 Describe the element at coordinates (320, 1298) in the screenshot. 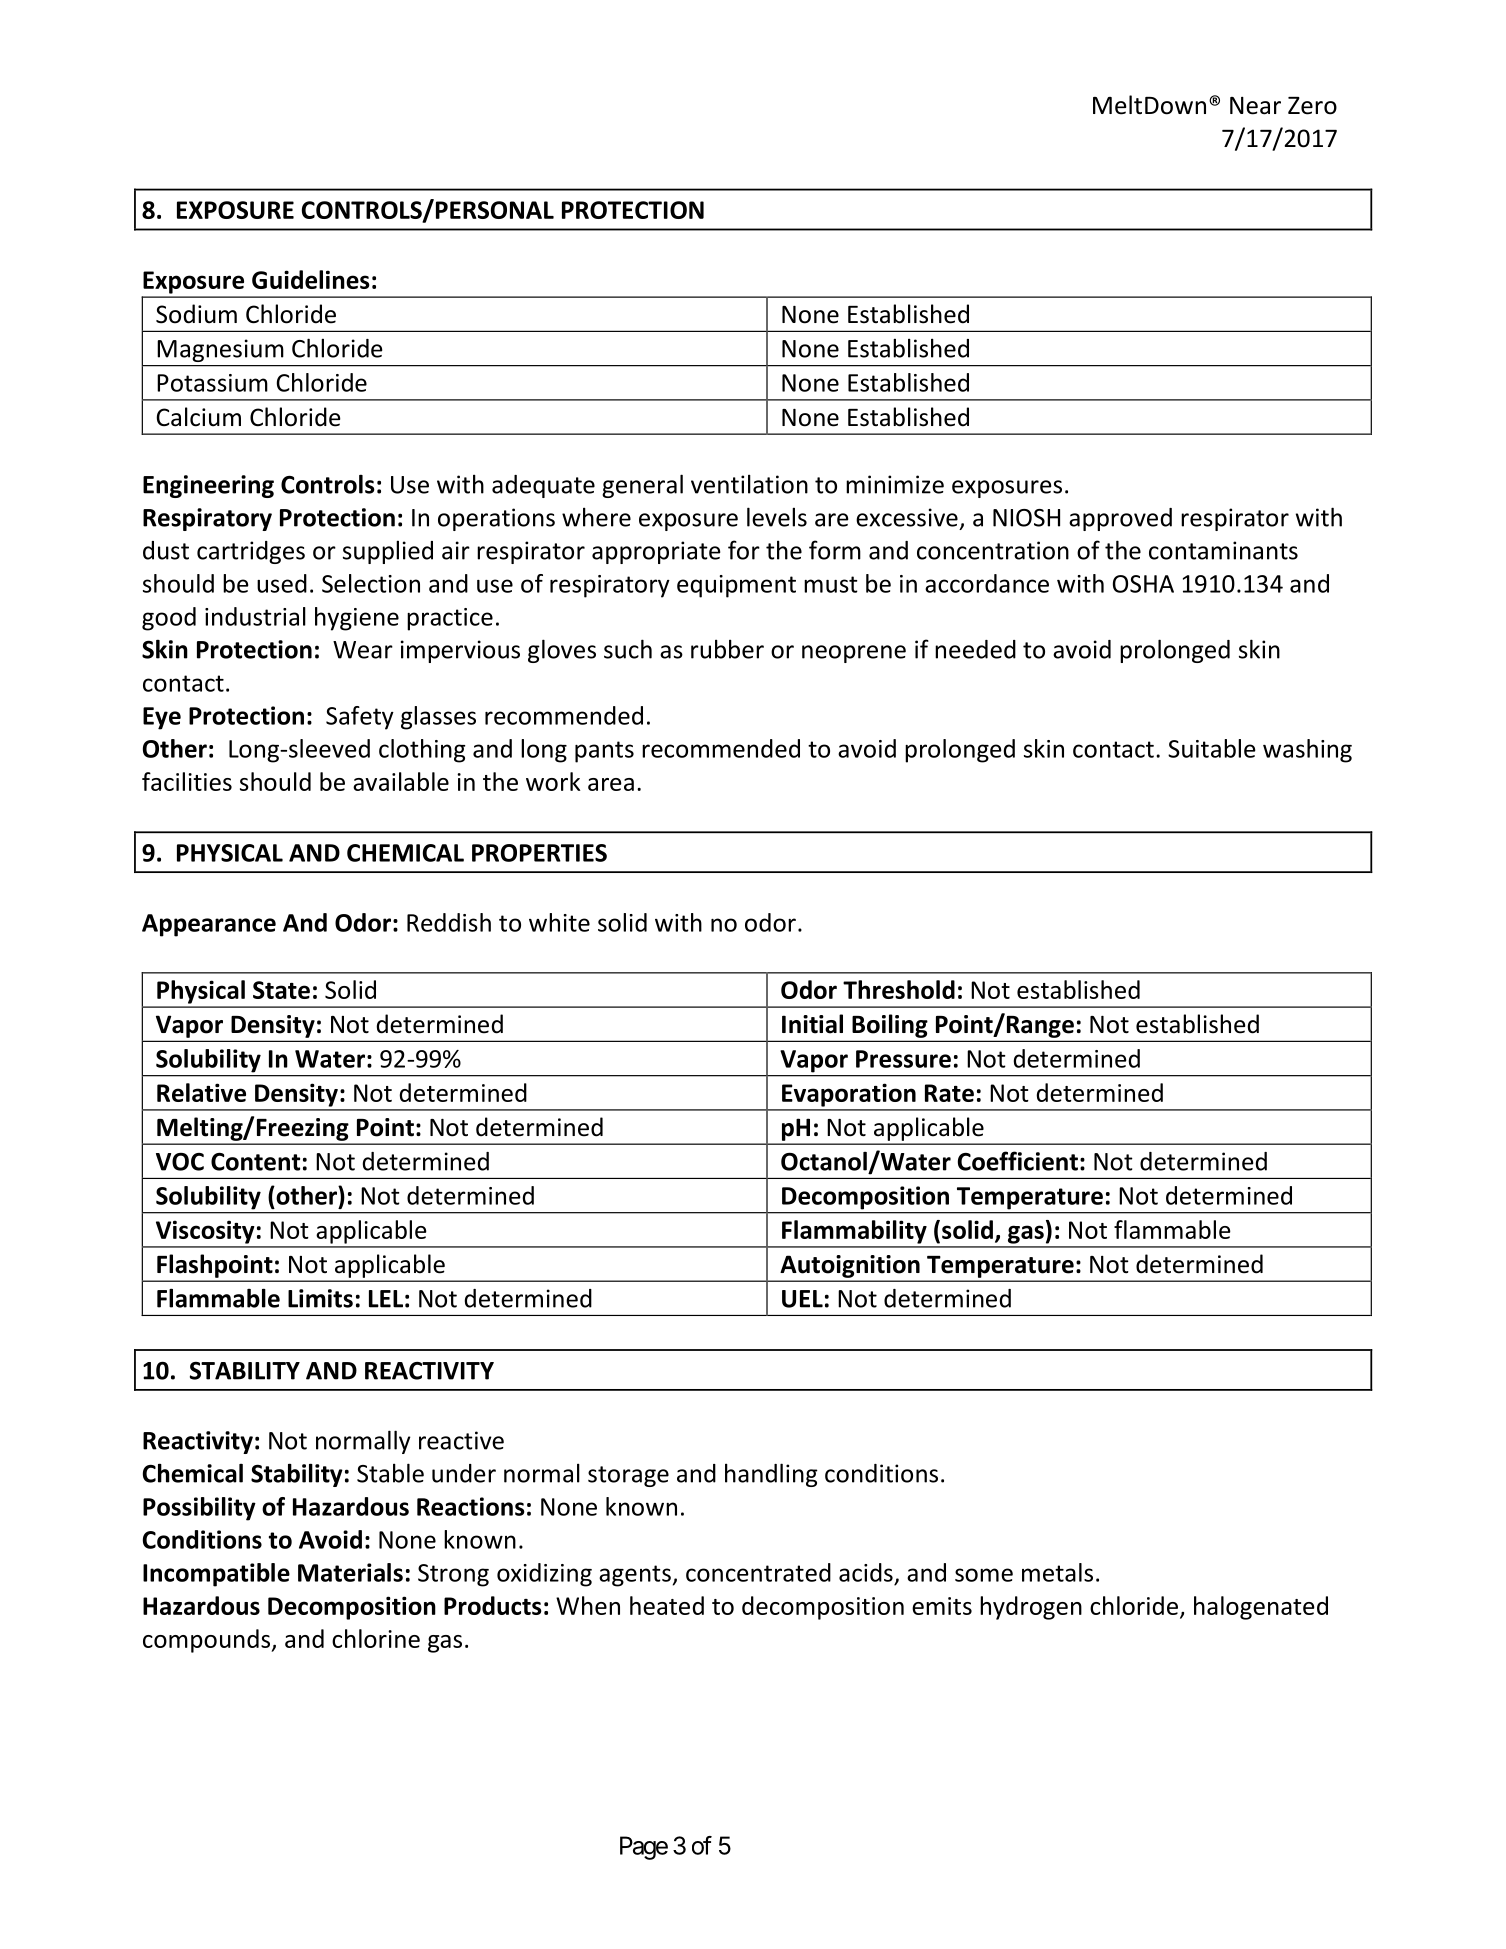

I see `Limits` at that location.
